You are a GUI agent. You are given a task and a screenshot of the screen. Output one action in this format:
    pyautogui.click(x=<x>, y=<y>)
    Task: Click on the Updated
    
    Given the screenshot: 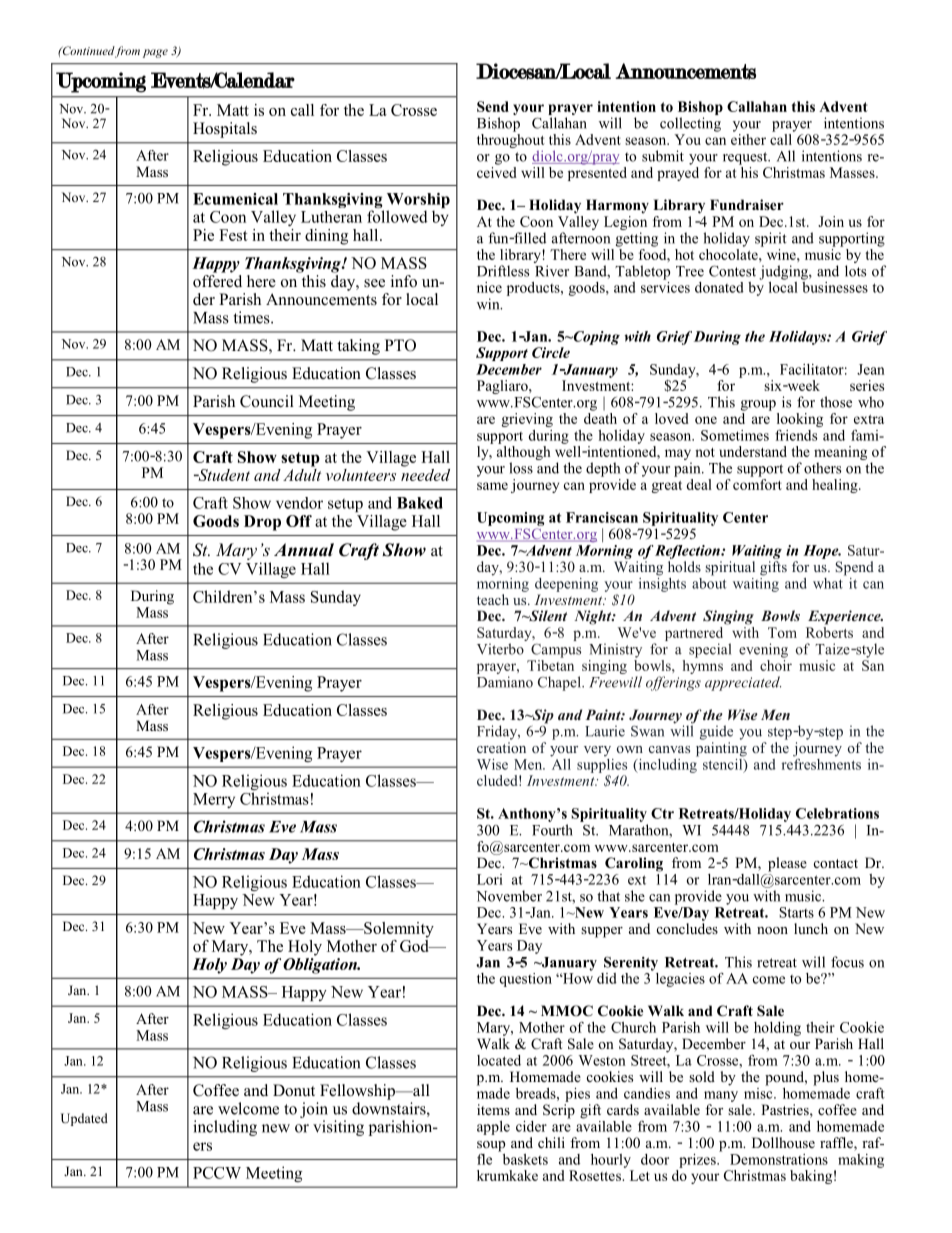 What is the action you would take?
    pyautogui.click(x=84, y=1119)
